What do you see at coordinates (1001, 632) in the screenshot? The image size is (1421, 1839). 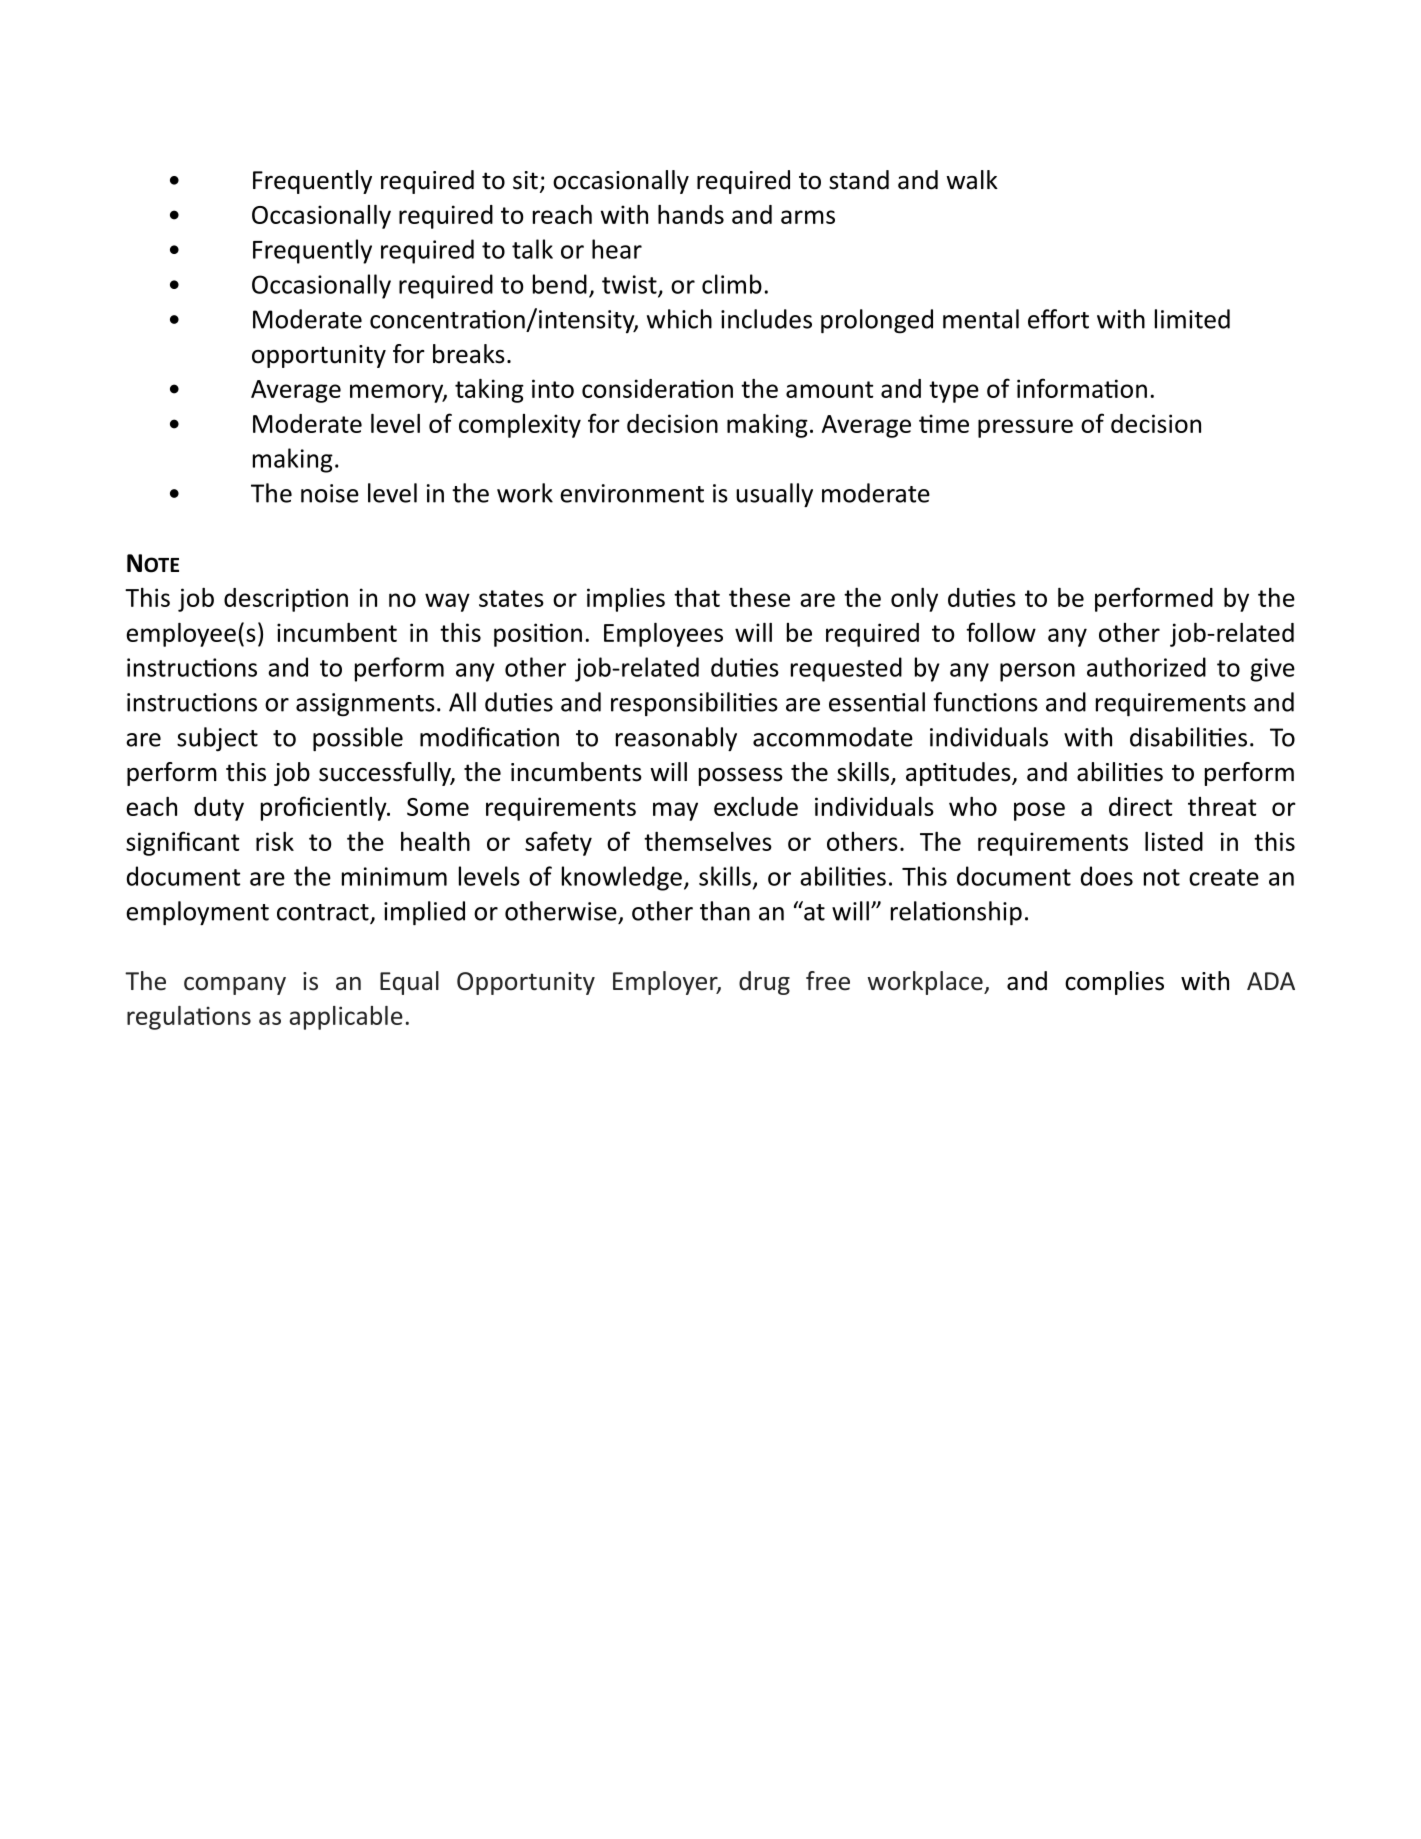 I see `follow` at bounding box center [1001, 632].
